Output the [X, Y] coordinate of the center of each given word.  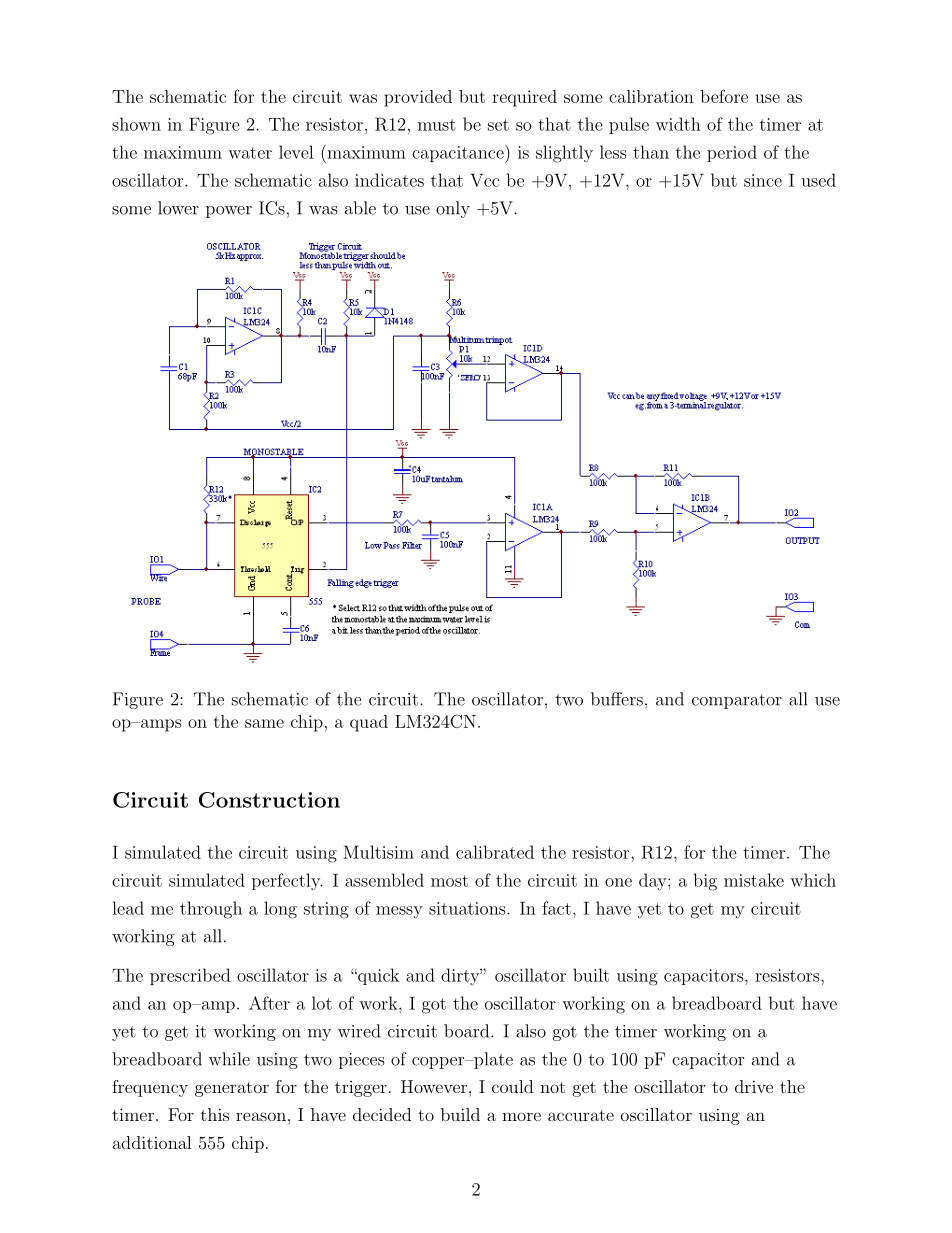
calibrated [495, 852]
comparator [737, 701]
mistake [754, 880]
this [215, 1114]
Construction [269, 800]
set [498, 125]
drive [754, 1086]
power [229, 212]
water [250, 153]
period [732, 153]
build [460, 1114]
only [453, 209]
